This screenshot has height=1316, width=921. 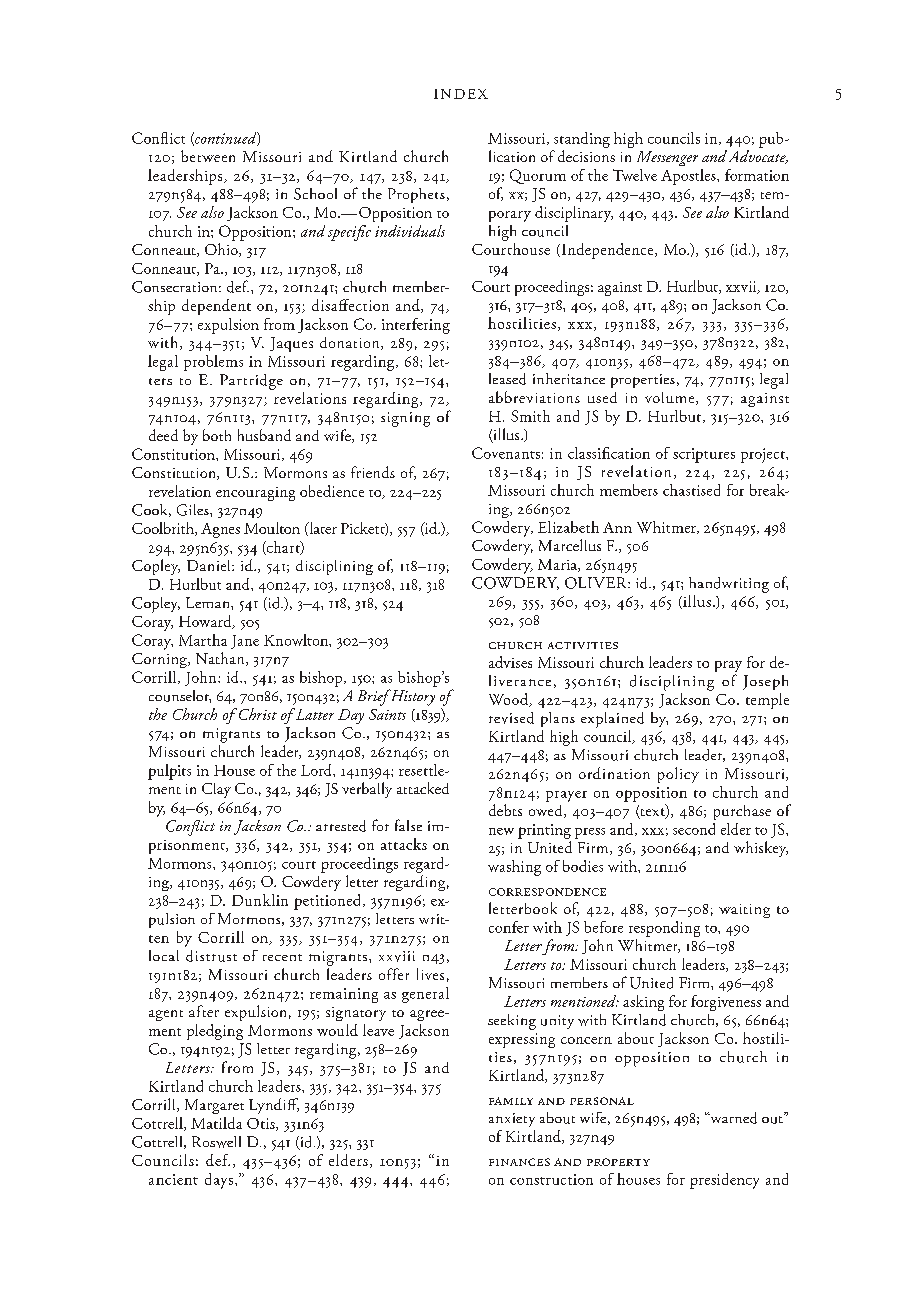 I want to click on responding, so click(x=664, y=929).
